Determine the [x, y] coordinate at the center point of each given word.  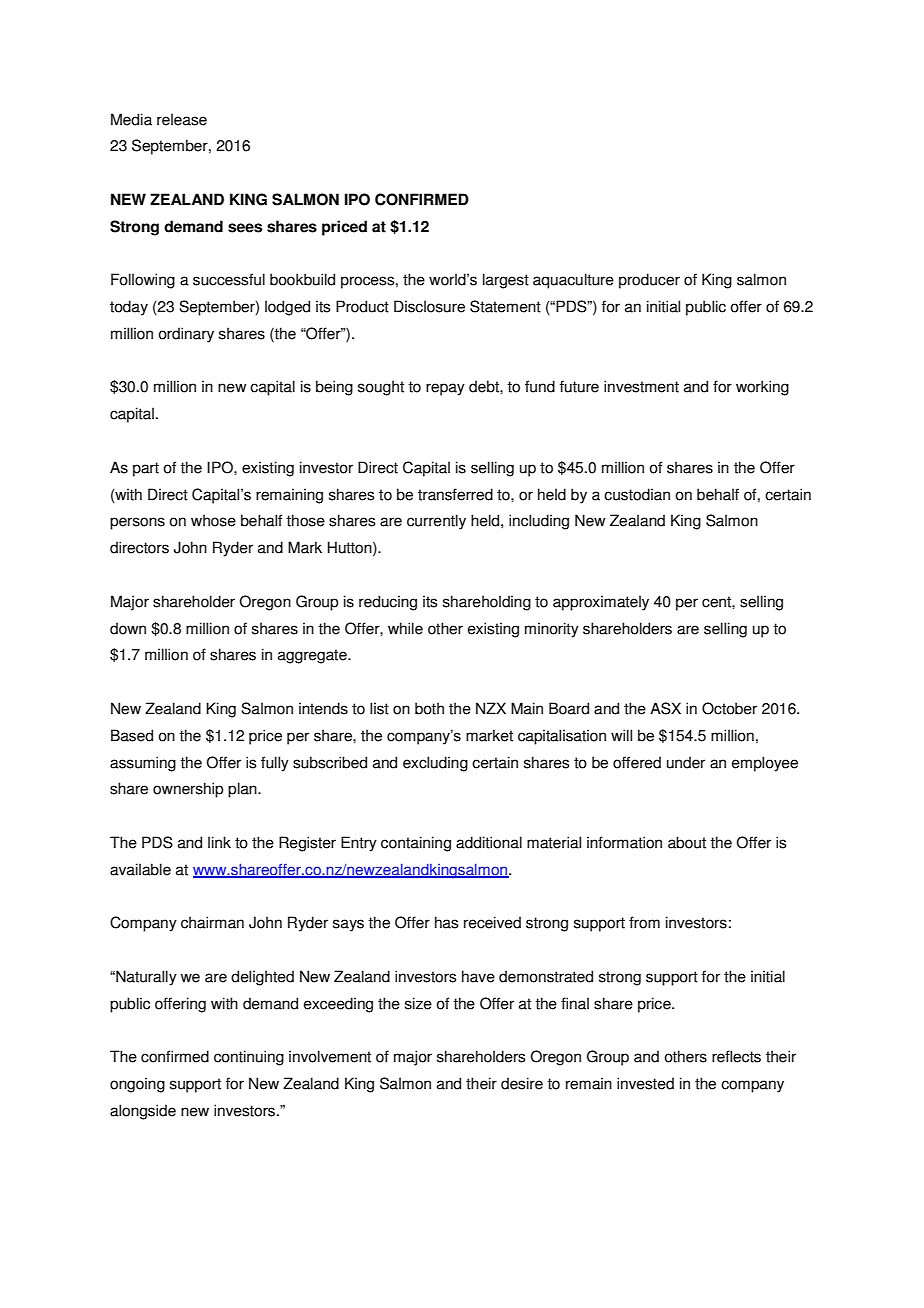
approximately [601, 603]
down [128, 628]
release [182, 119]
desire [522, 1083]
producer [649, 281]
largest [506, 281]
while [405, 628]
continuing [249, 1058]
